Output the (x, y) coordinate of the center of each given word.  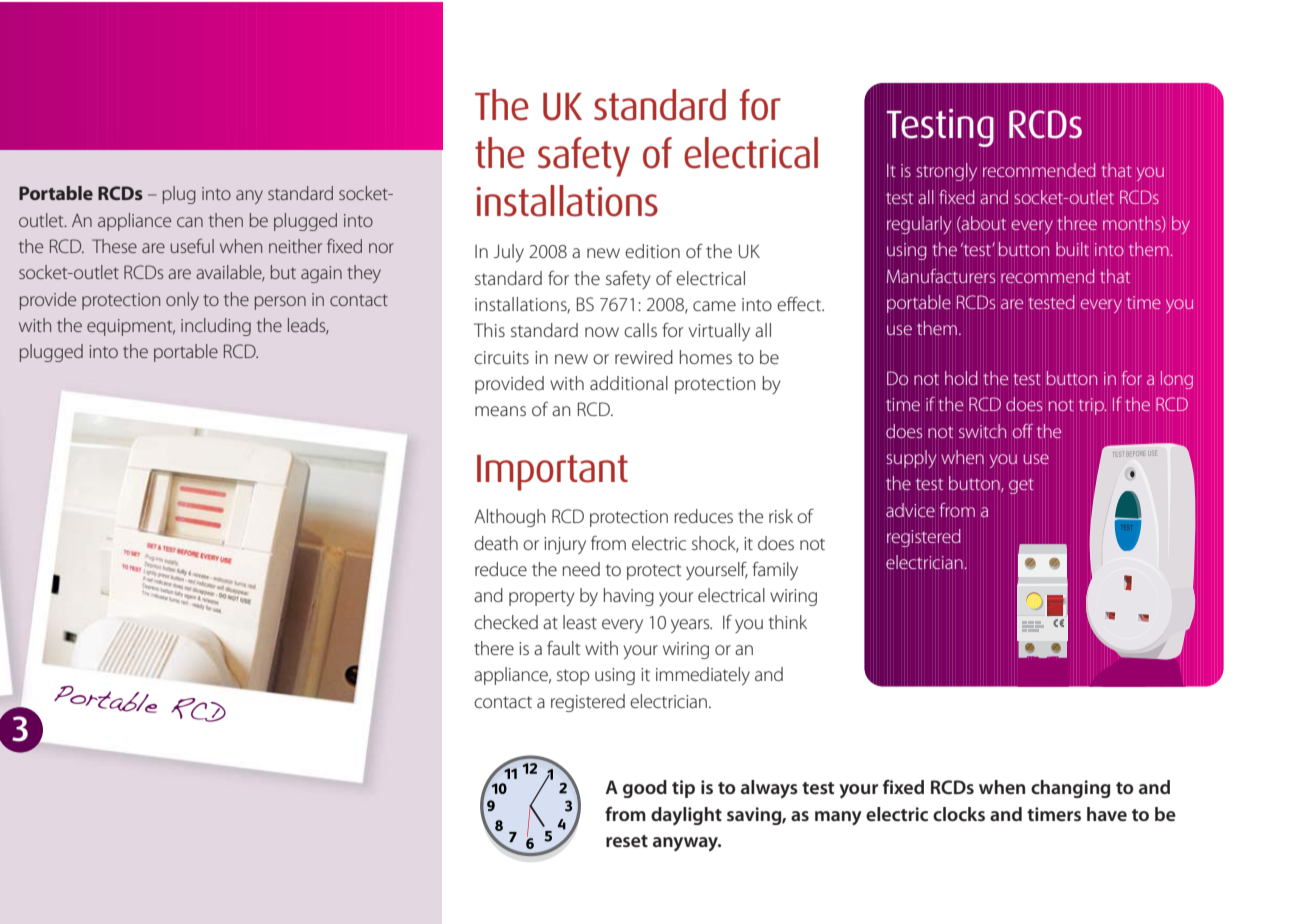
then (226, 220)
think (788, 622)
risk (781, 516)
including (216, 327)
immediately (703, 676)
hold (961, 378)
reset (627, 841)
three (1077, 223)
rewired (644, 357)
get (1021, 486)
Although (509, 518)
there (494, 648)
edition (652, 251)
